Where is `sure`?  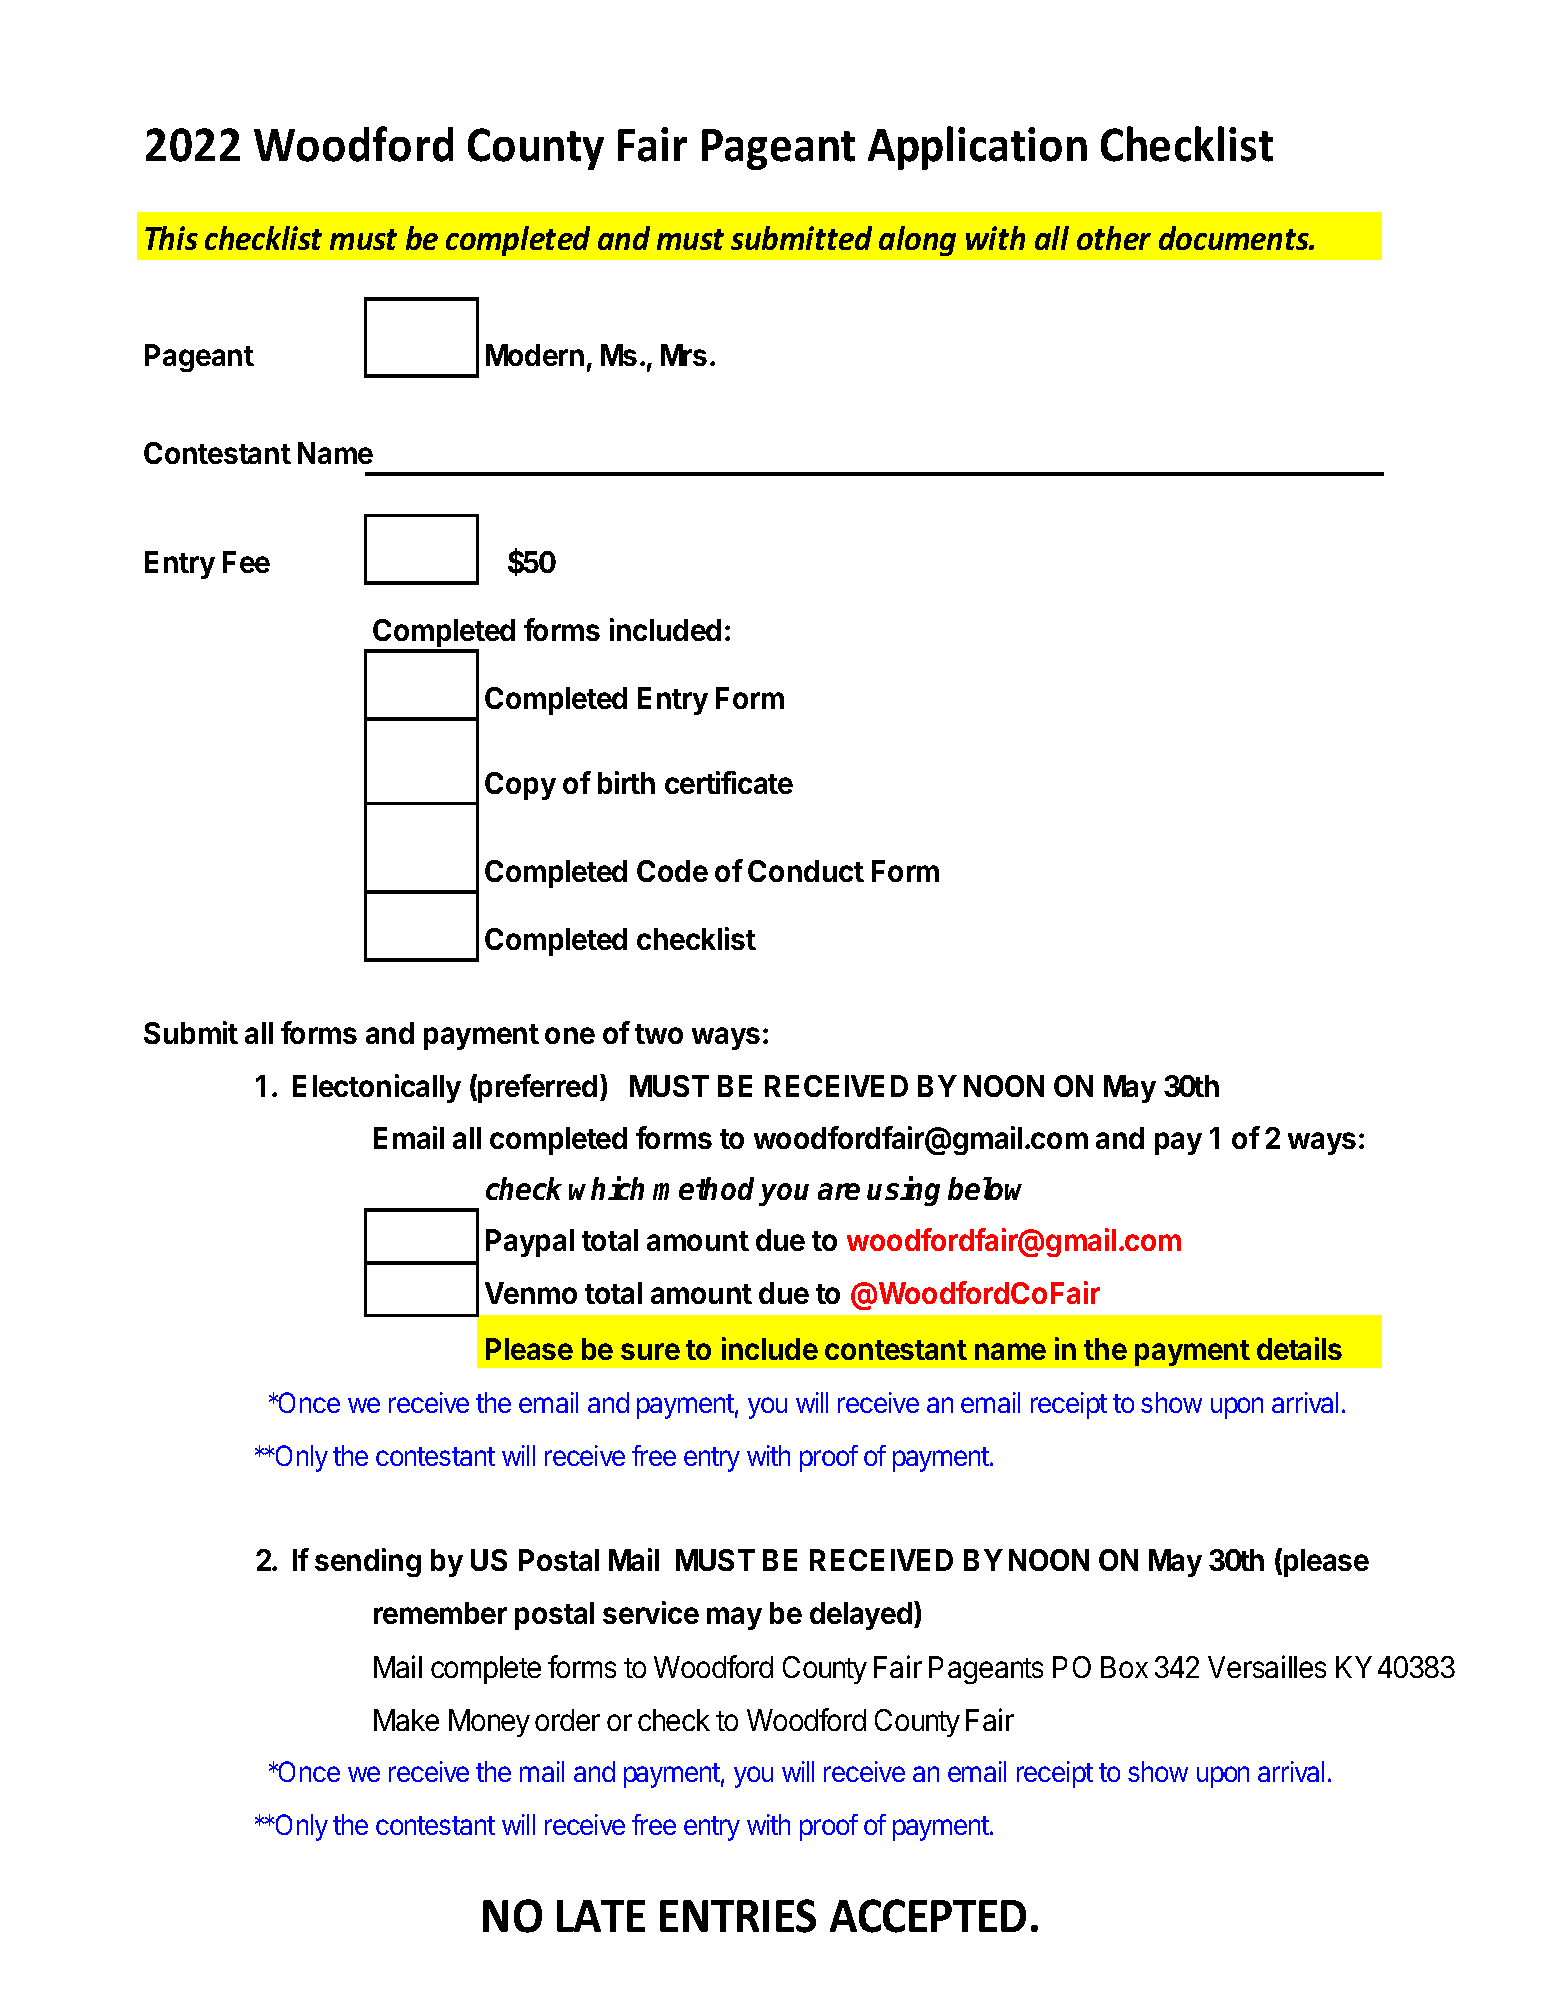
sure is located at coordinates (650, 1351).
